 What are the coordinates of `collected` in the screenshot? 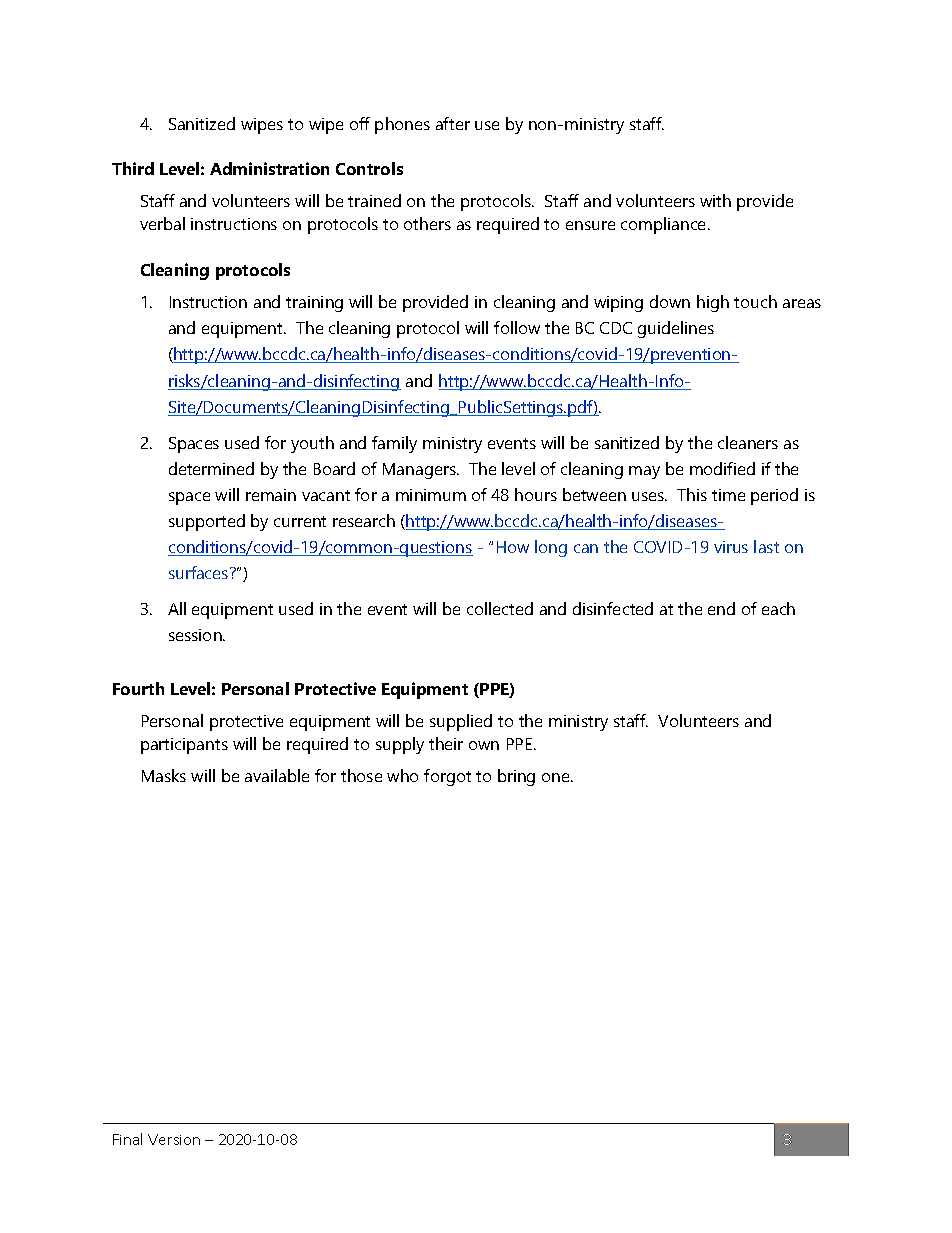 It's located at (500, 608).
